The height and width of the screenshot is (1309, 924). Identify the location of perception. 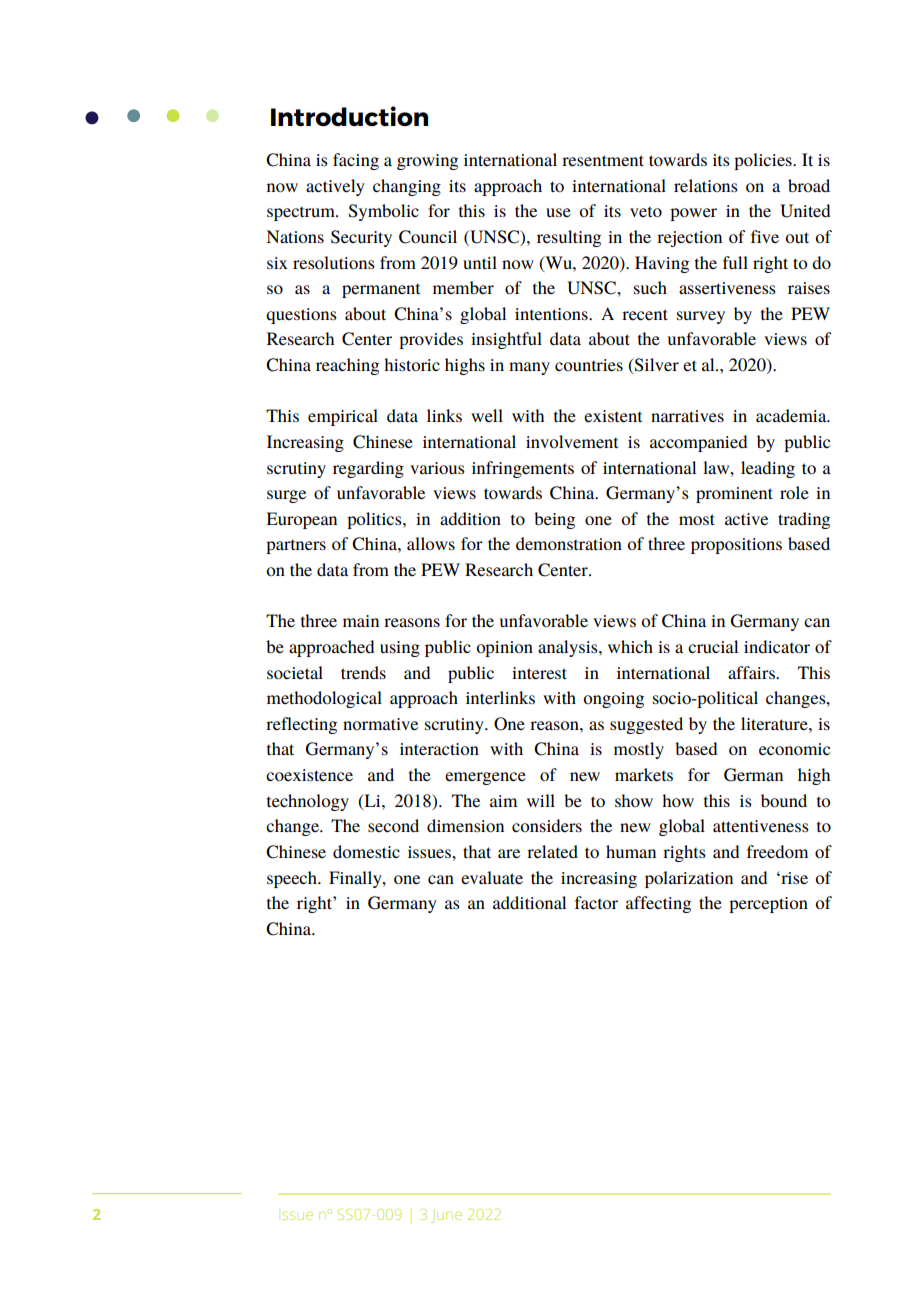
(768, 905).
